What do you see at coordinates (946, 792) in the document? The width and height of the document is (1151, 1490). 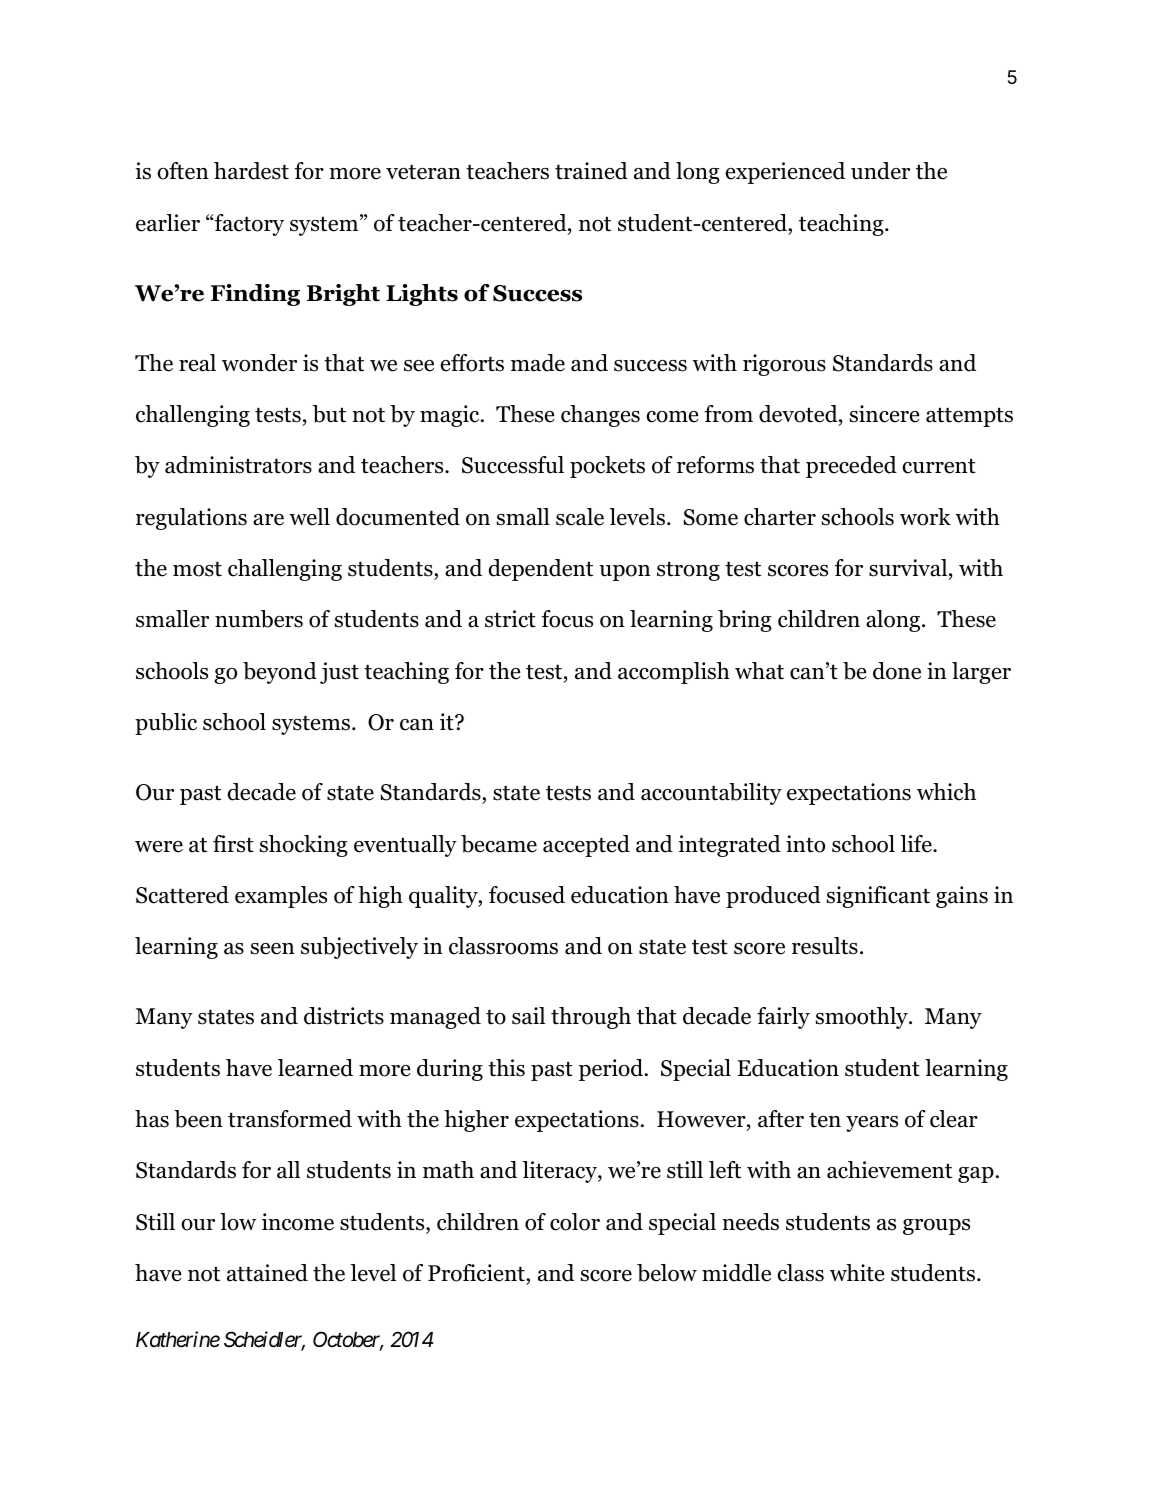 I see `which` at bounding box center [946, 792].
